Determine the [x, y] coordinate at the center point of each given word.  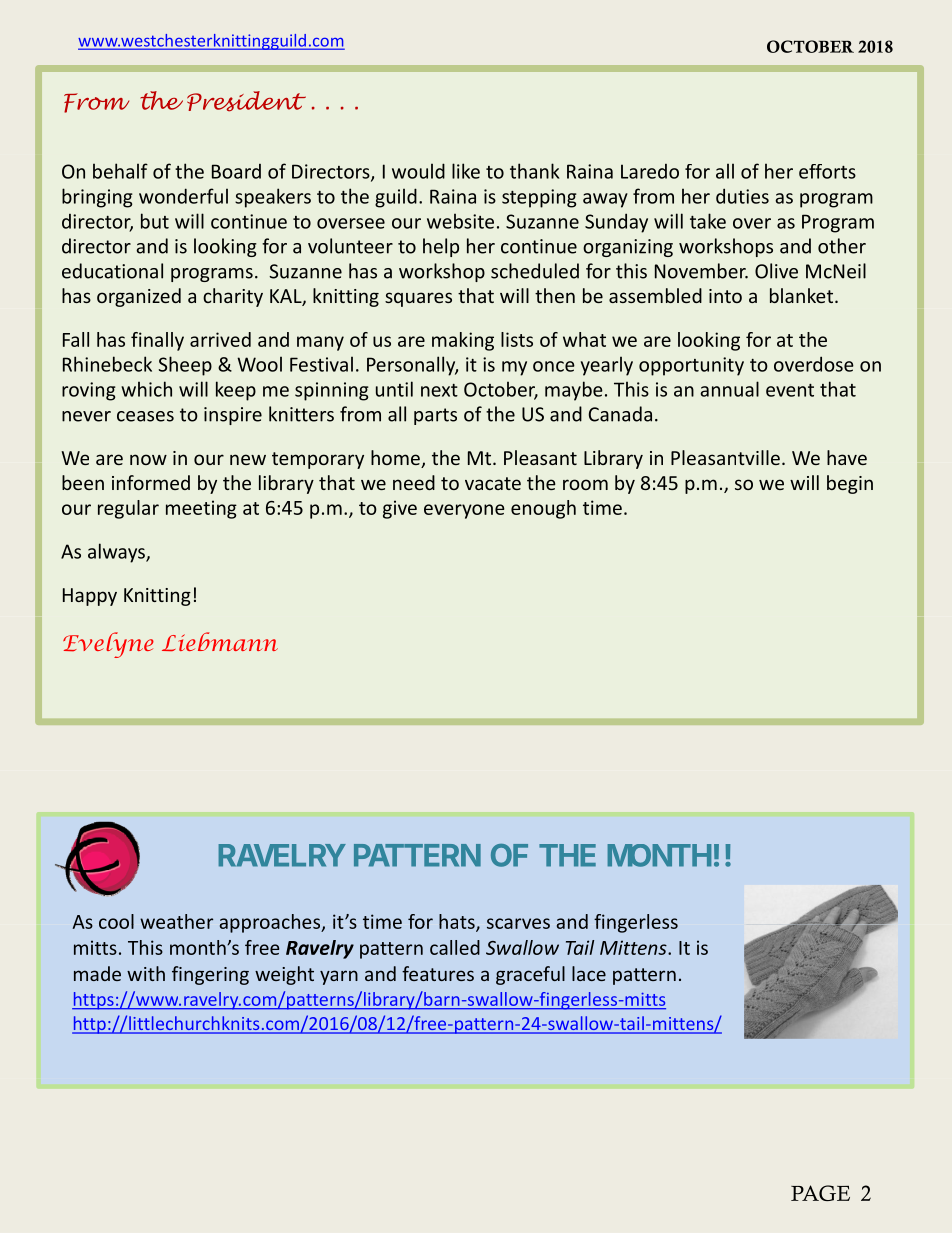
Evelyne [108, 645]
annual [729, 389]
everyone [464, 511]
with [146, 973]
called [455, 947]
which [146, 389]
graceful [530, 975]
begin [850, 484]
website [460, 221]
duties [742, 196]
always [117, 553]
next [439, 390]
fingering [210, 975]
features [438, 973]
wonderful [183, 196]
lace [589, 973]
